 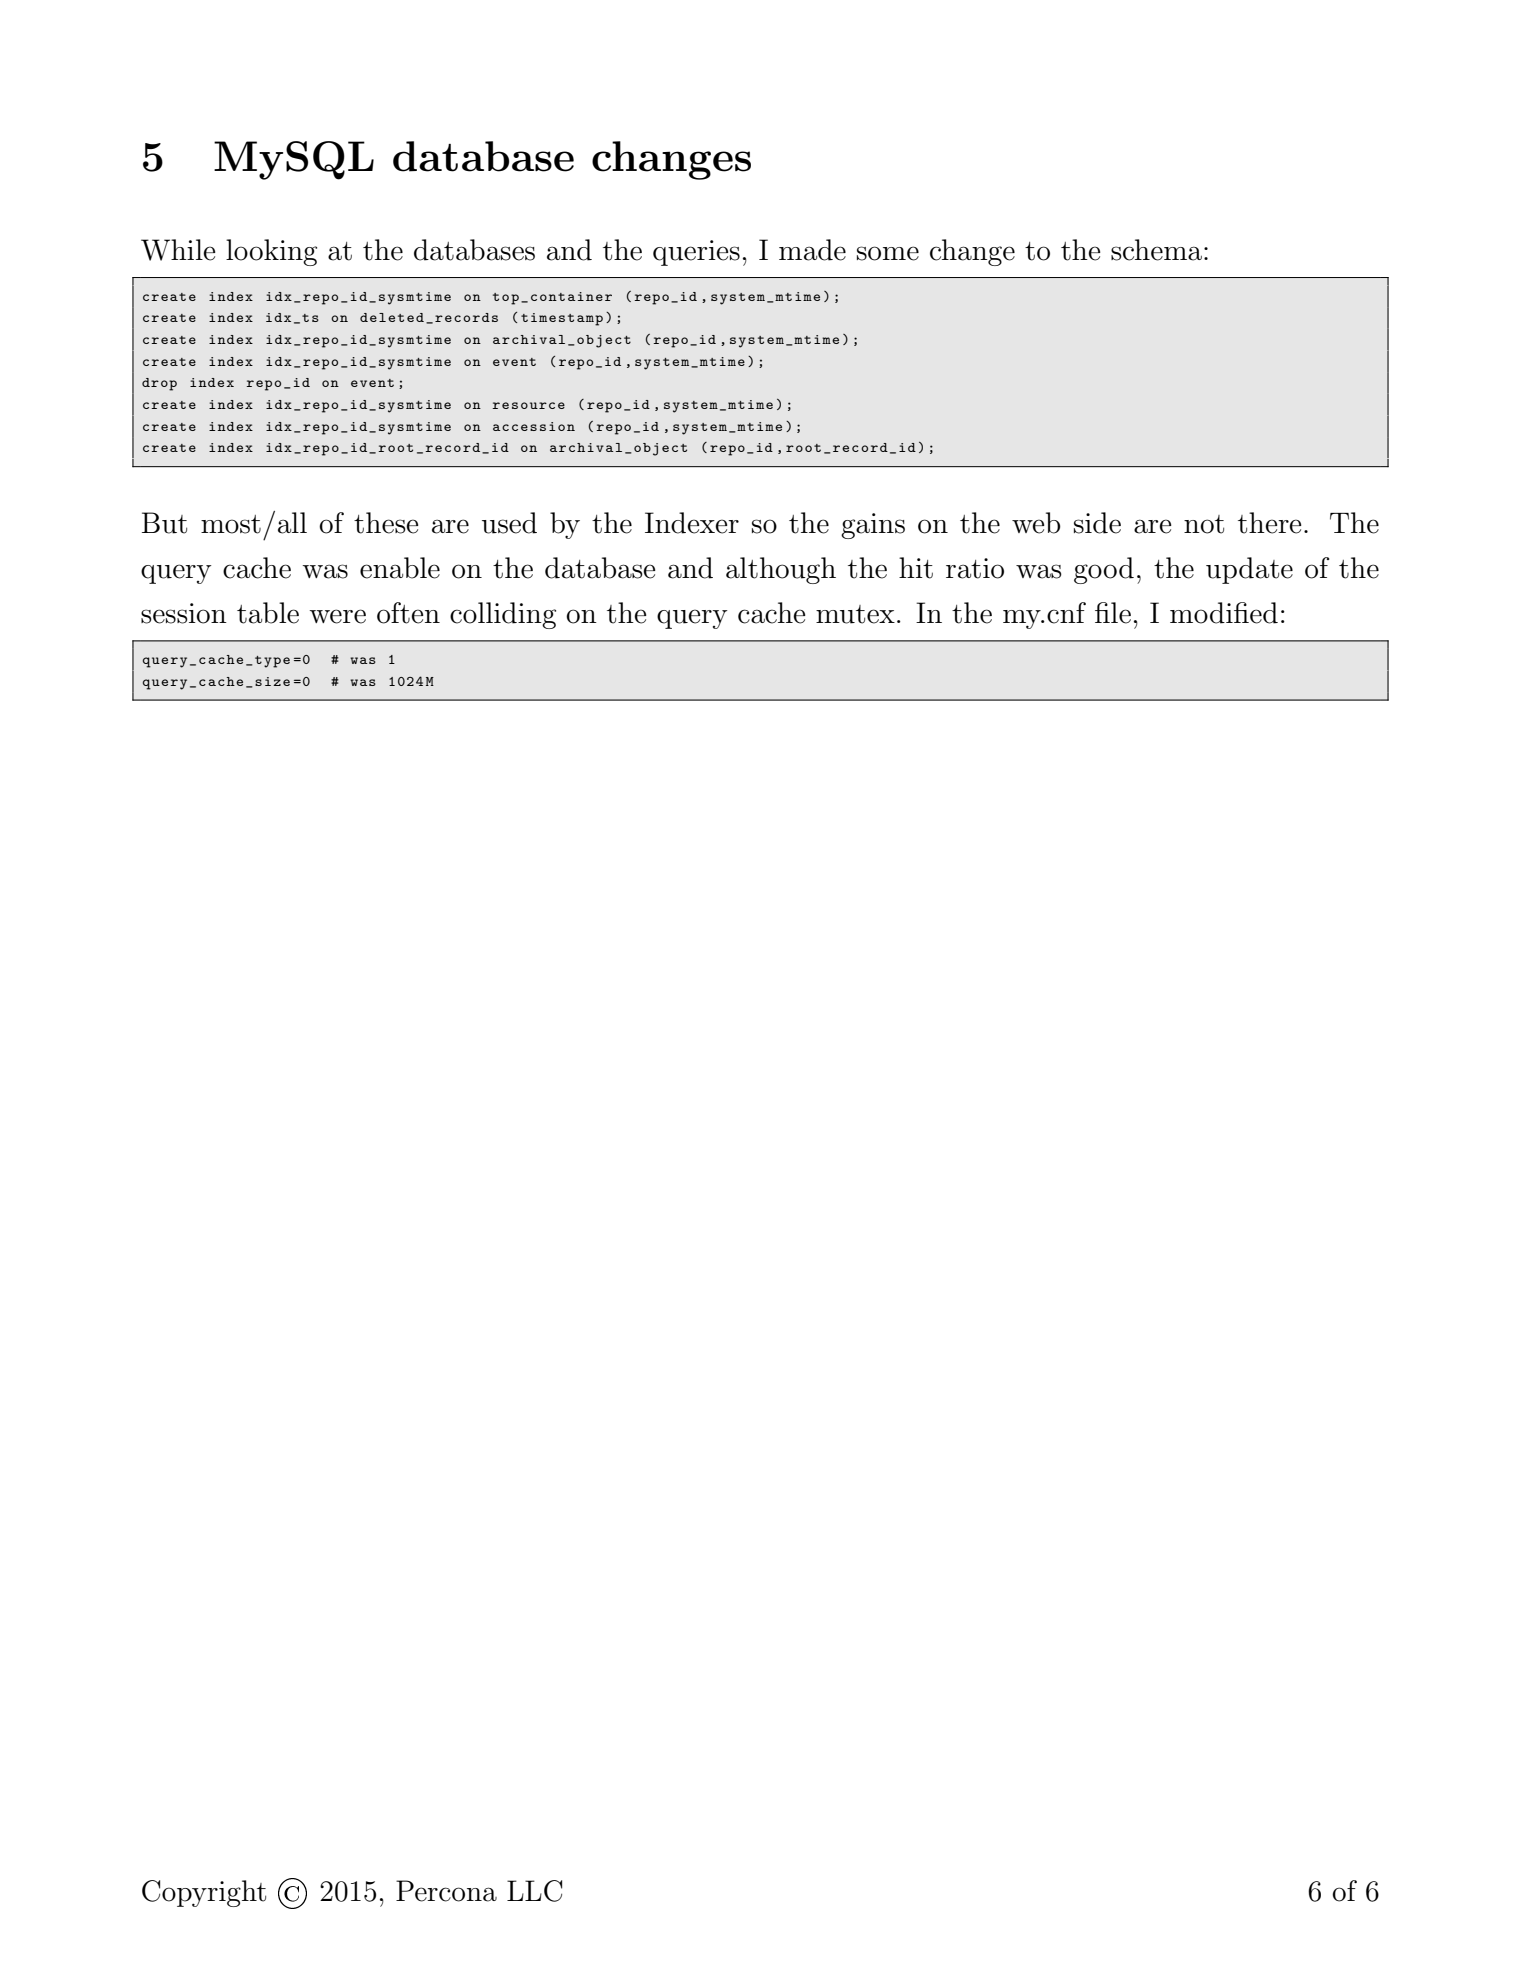 I want to click on file, so click(x=1113, y=613).
